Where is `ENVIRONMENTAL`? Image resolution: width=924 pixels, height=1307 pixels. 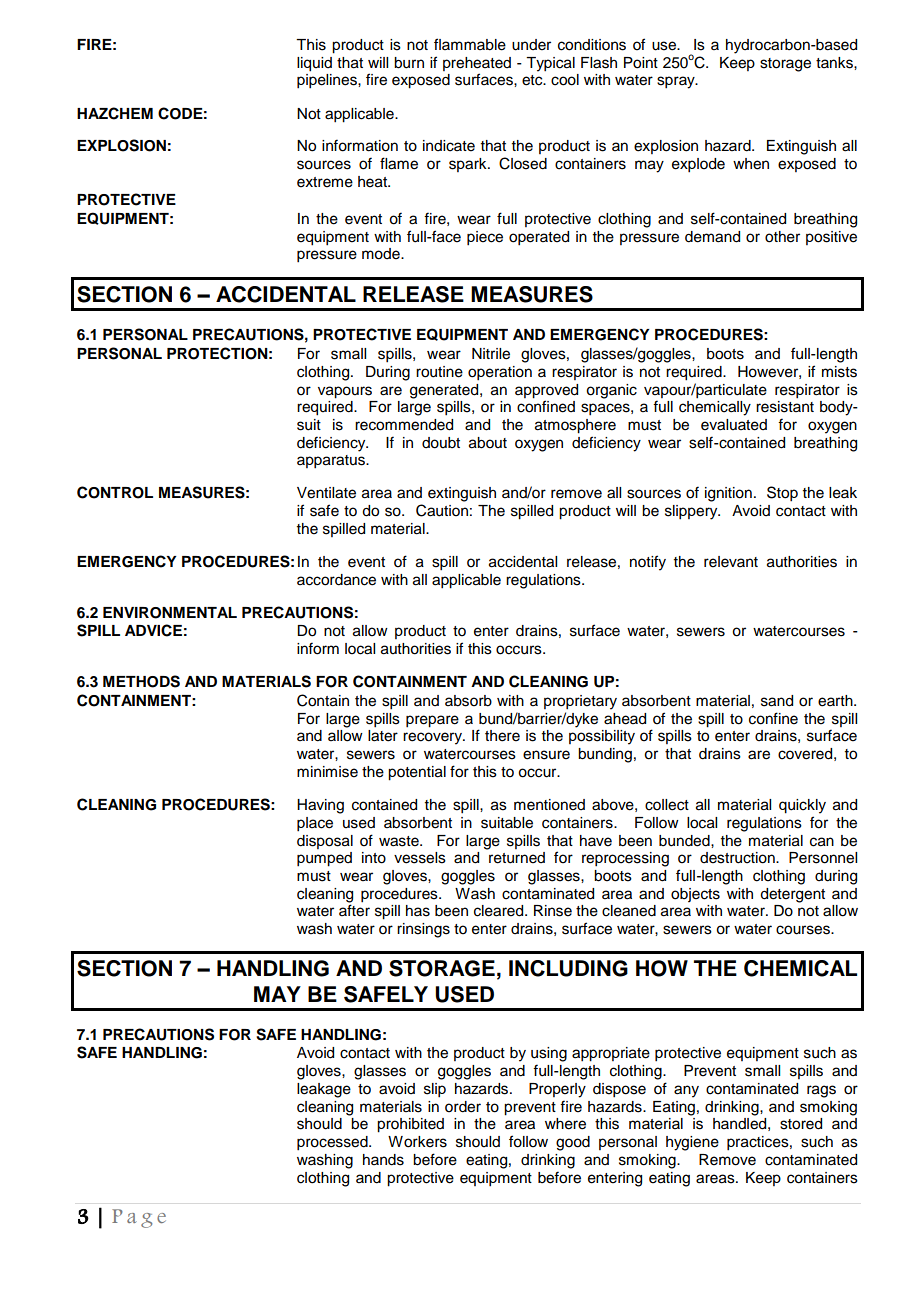
ENVIRONMENTAL is located at coordinates (170, 613).
